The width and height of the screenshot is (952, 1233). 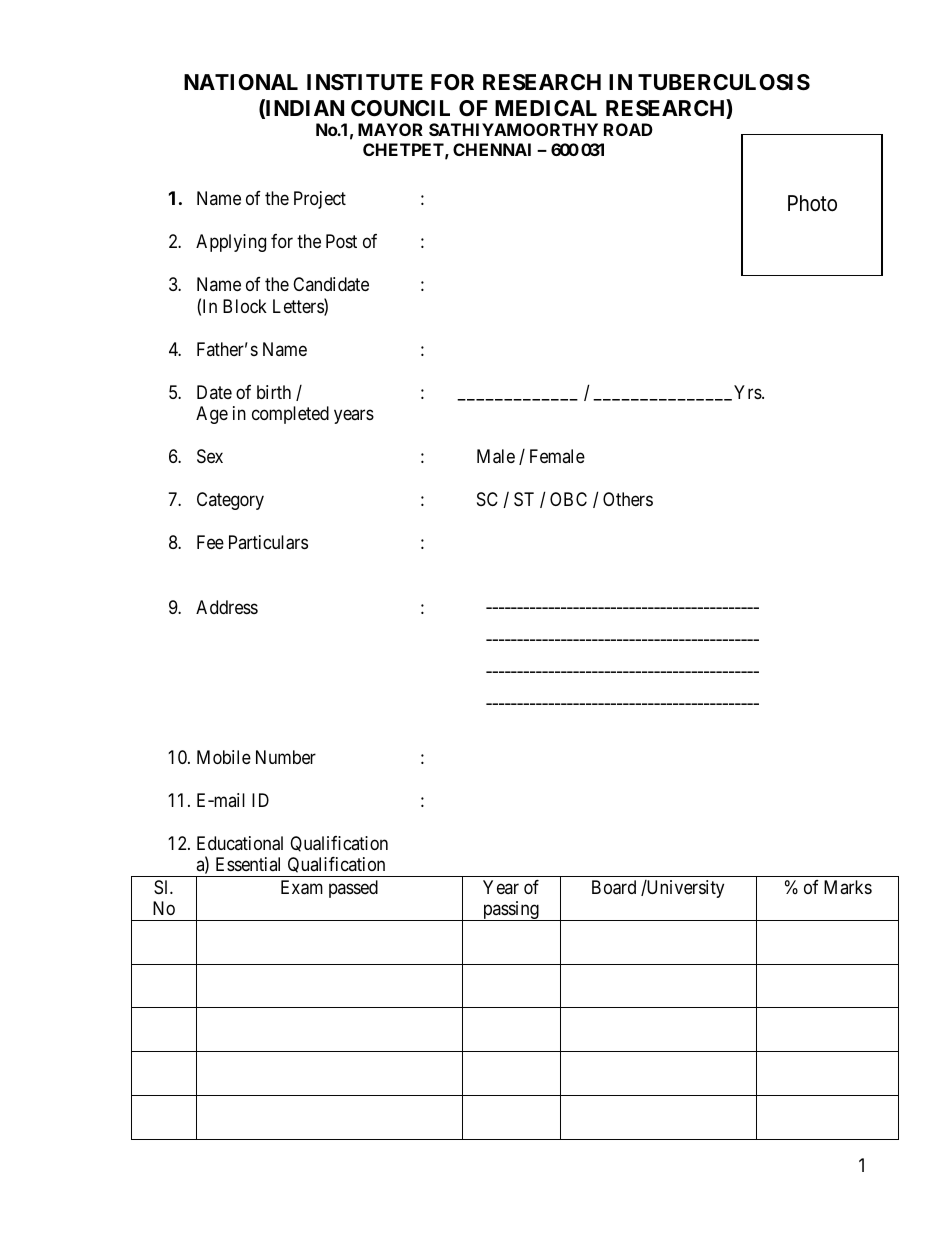 What do you see at coordinates (614, 887) in the screenshot?
I see `Board` at bounding box center [614, 887].
